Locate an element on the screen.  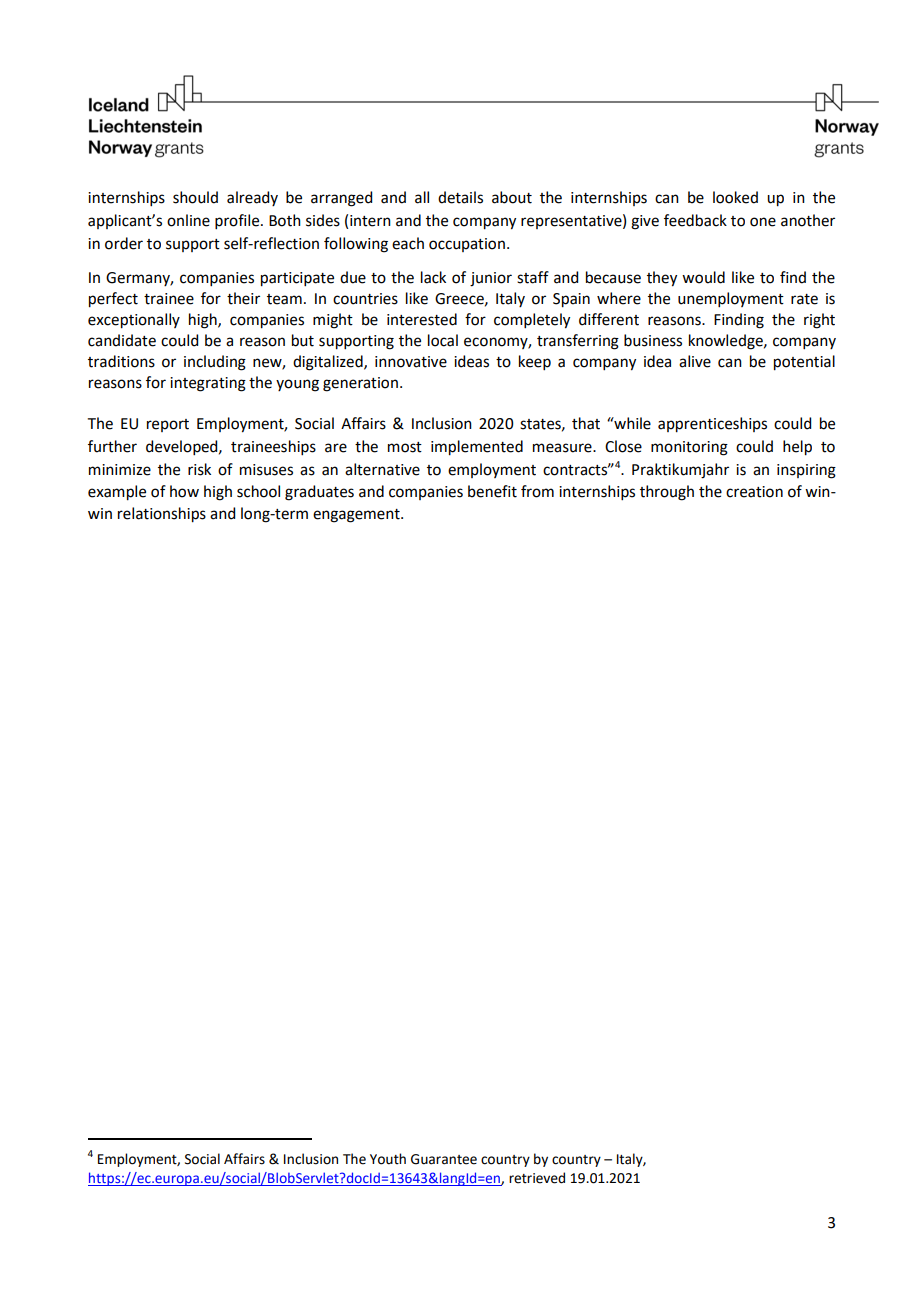
implemented is located at coordinates (477, 448).
